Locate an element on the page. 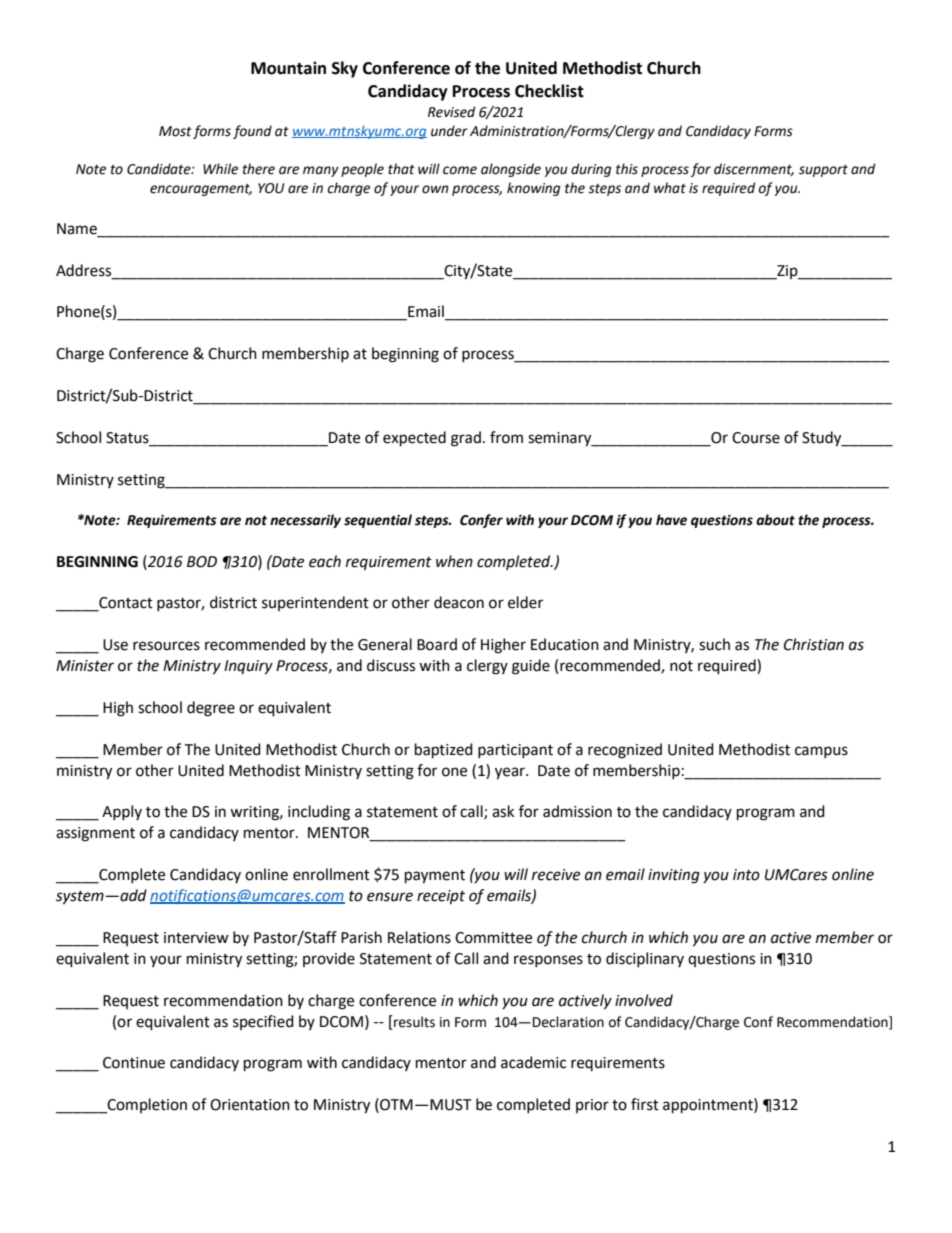  academic is located at coordinates (533, 1062).
